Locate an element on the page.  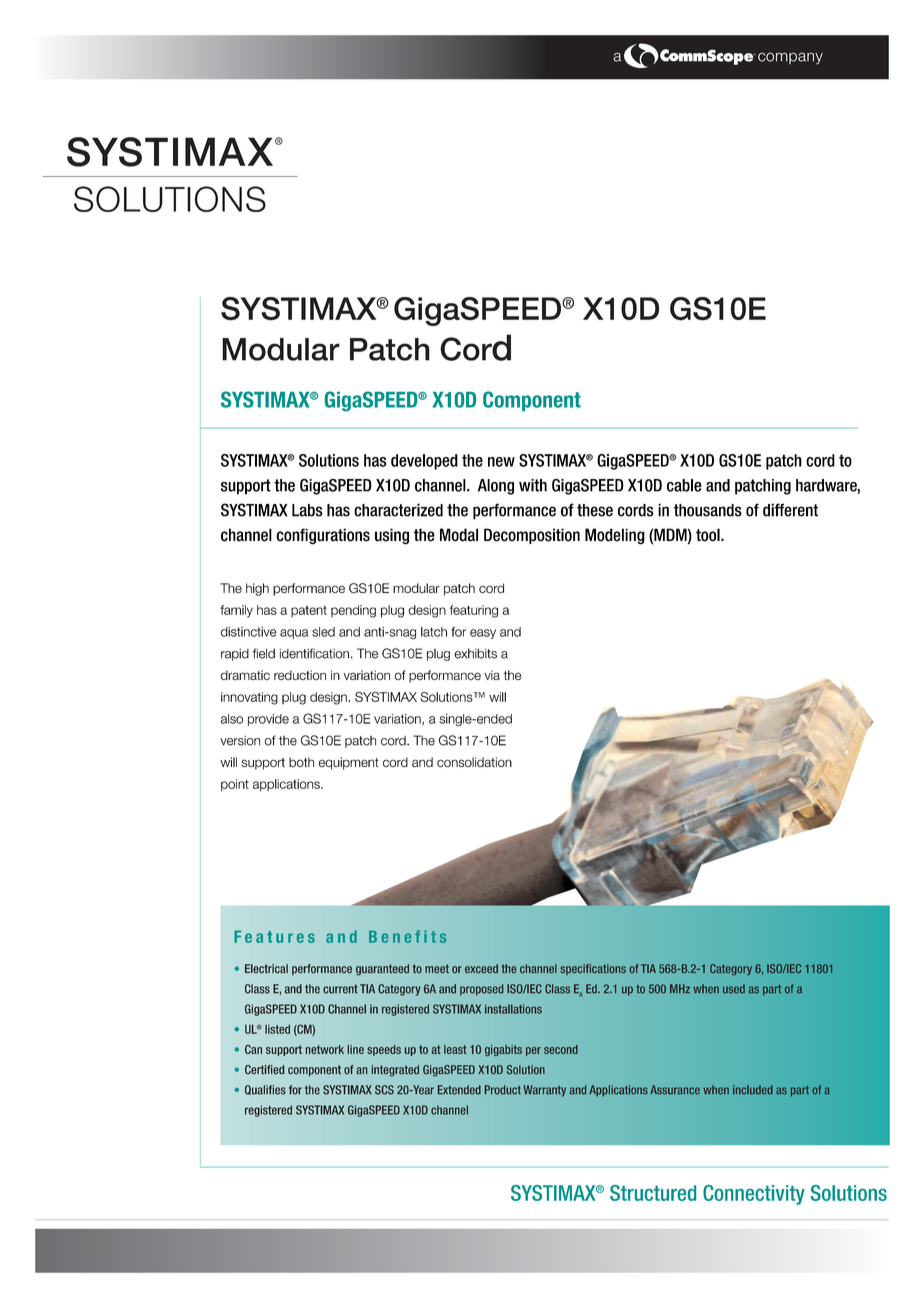
Along is located at coordinates (496, 487).
